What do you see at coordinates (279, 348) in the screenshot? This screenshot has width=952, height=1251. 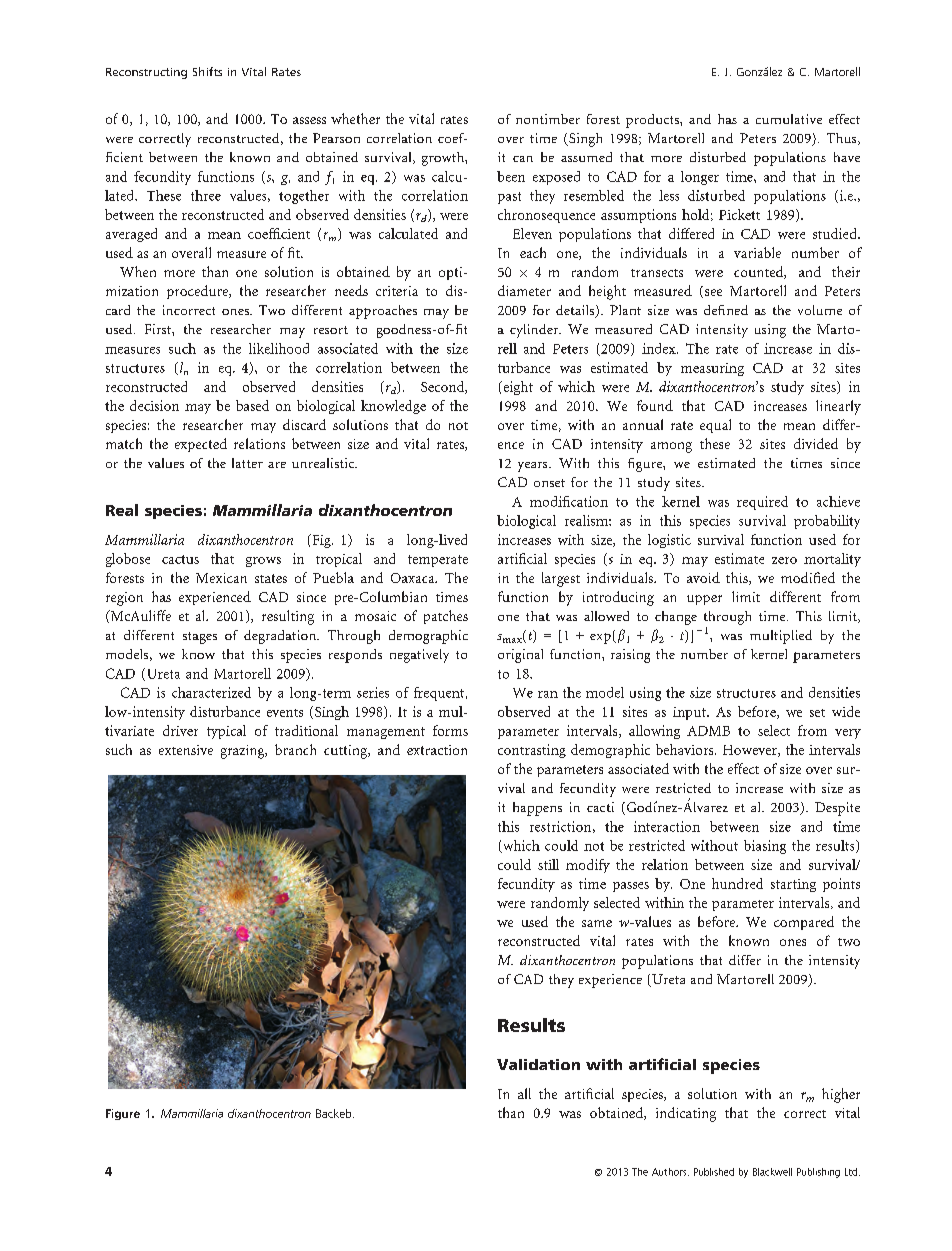 I see `likelihood` at bounding box center [279, 348].
